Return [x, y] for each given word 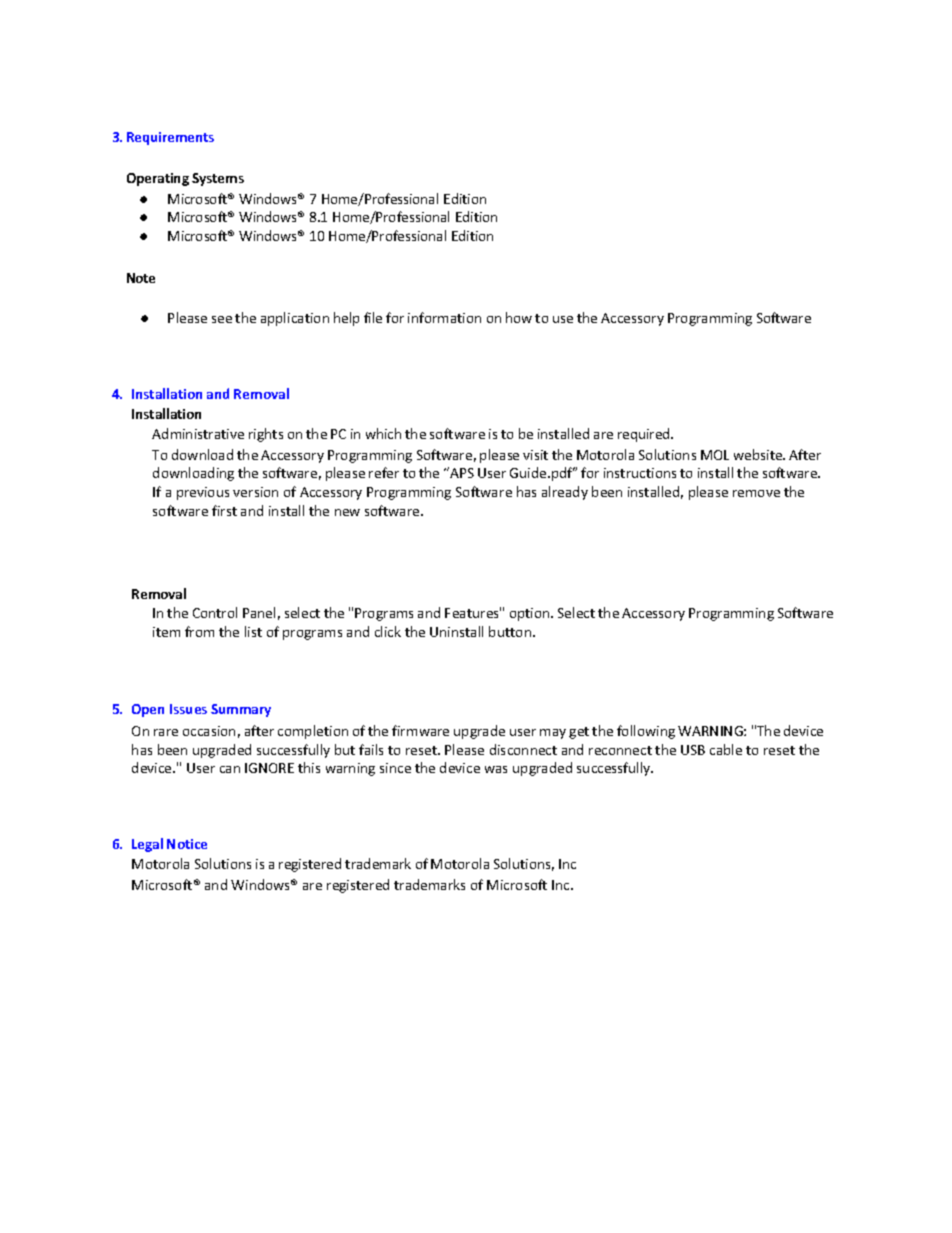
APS [461, 472]
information [444, 317]
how [519, 317]
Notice [187, 844]
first [224, 510]
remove [756, 493]
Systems [218, 179]
